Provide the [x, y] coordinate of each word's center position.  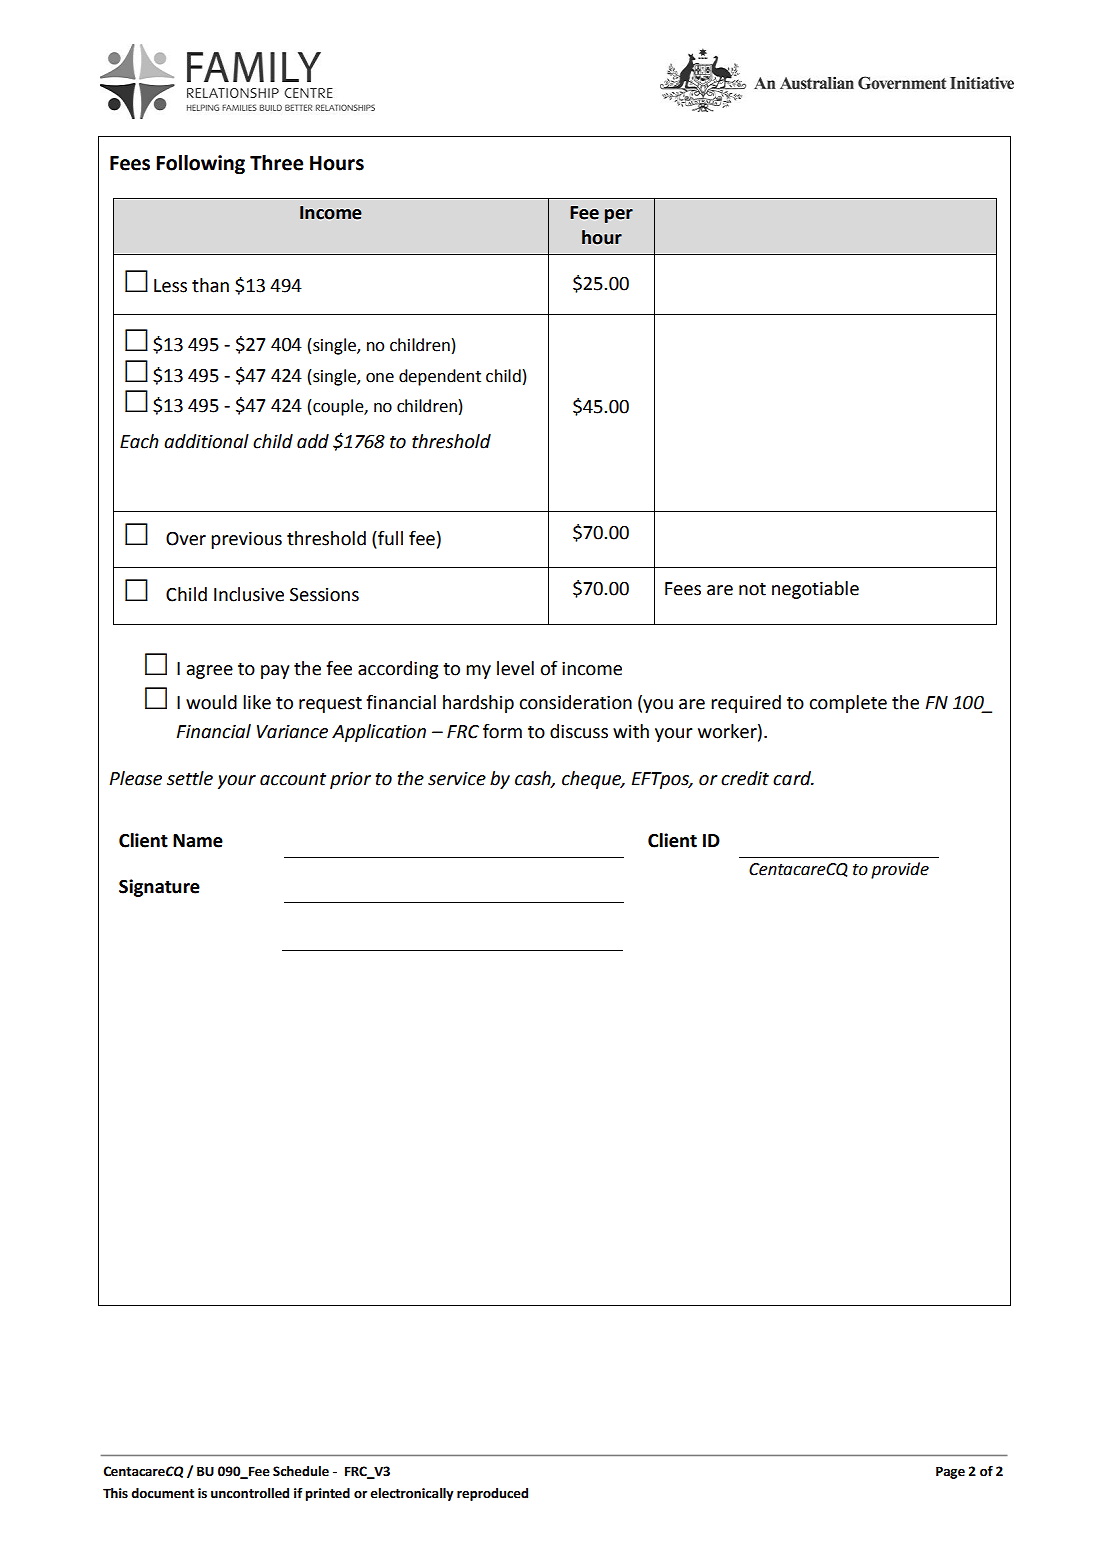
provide [900, 870]
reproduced [492, 1494]
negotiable [815, 590]
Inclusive [249, 594]
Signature [159, 888]
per [619, 216]
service [457, 779]
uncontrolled [250, 1493]
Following [200, 165]
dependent [440, 377]
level [515, 668]
